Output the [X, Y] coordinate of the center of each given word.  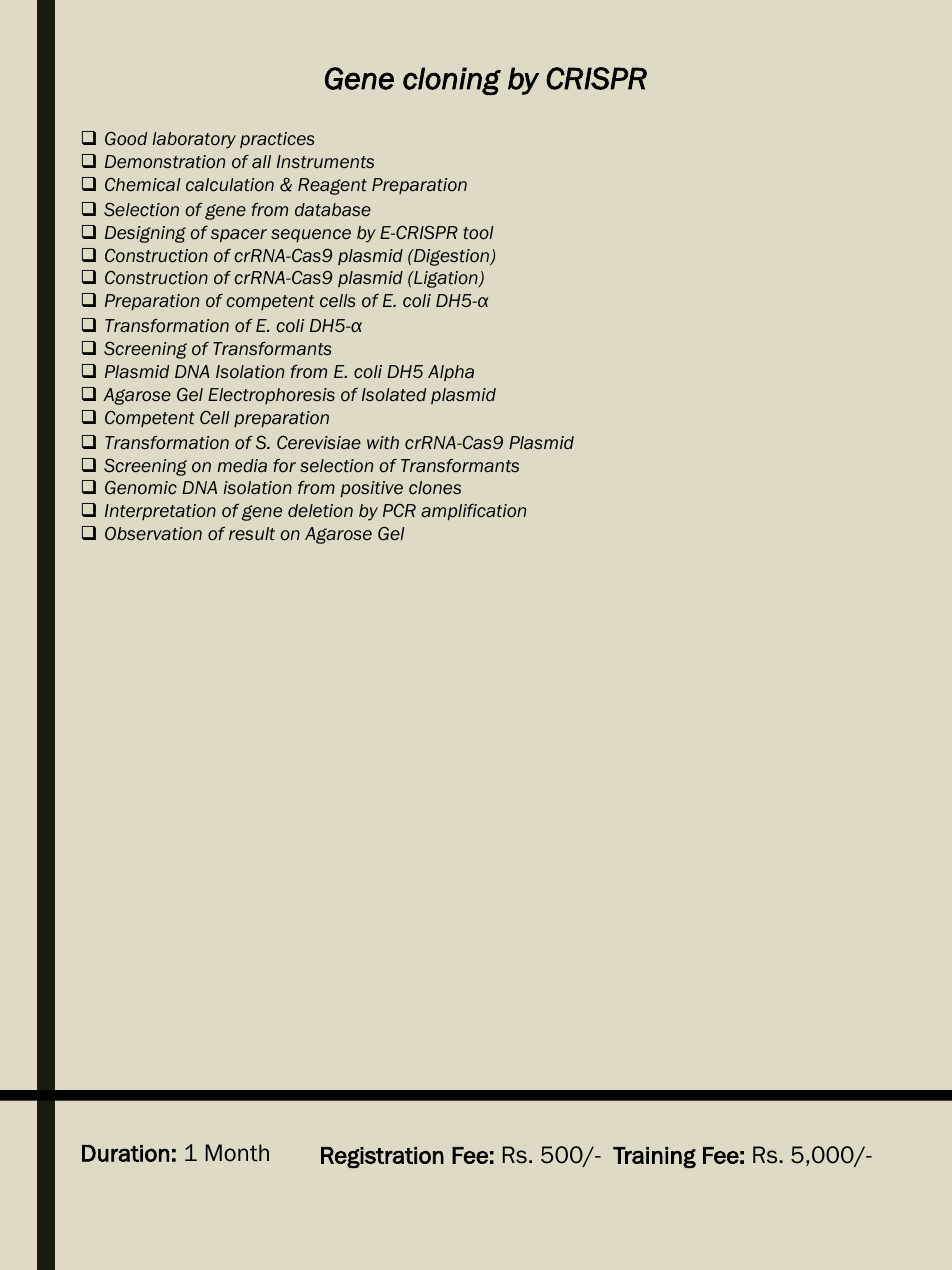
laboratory [194, 140]
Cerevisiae [319, 442]
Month [237, 1153]
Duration [125, 1153]
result [252, 534]
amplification [473, 512]
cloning [452, 81]
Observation [153, 534]
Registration [382, 1158]
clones [435, 488]
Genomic [141, 488]
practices [277, 140]
